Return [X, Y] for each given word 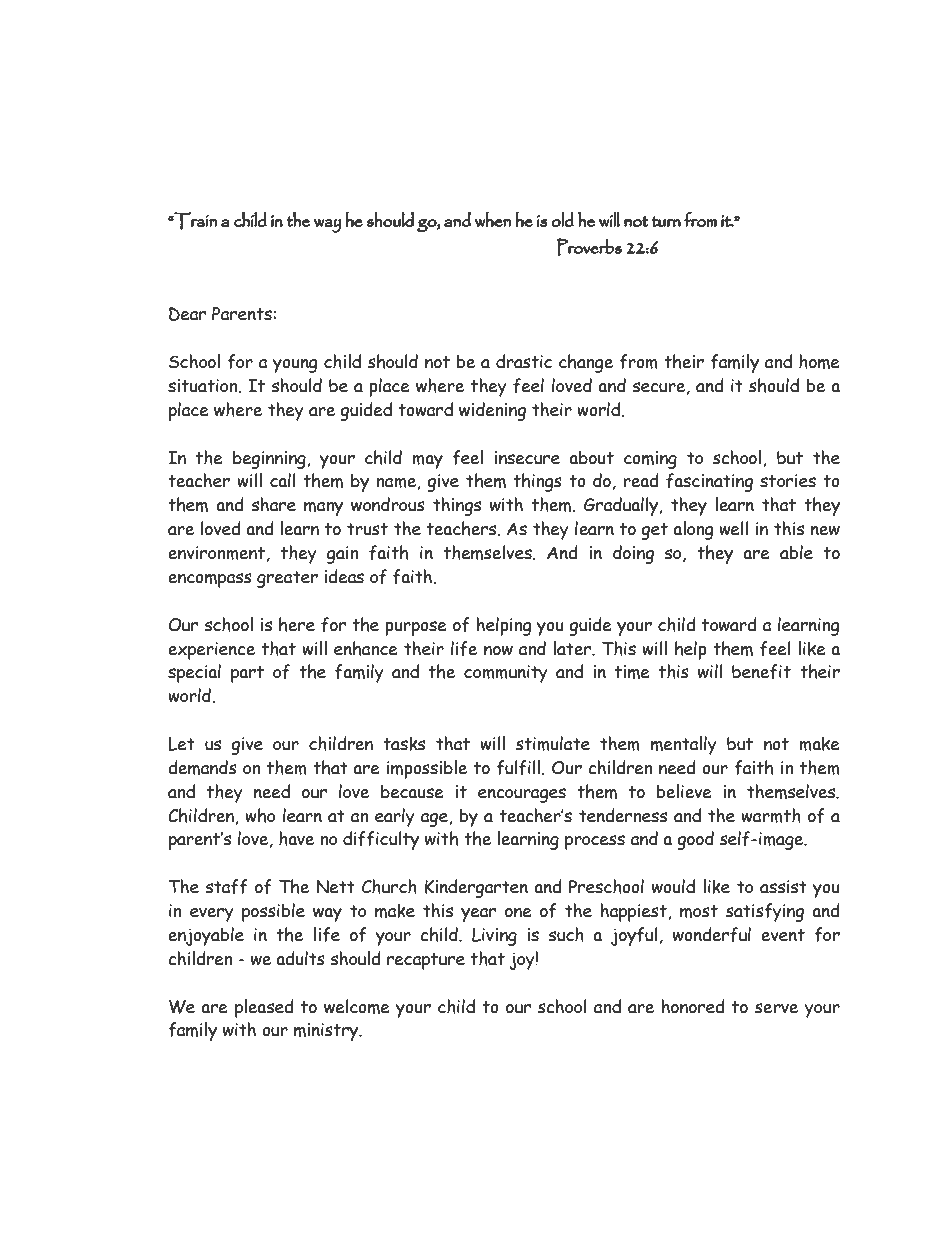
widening [492, 411]
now [498, 651]
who [260, 815]
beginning [270, 460]
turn [666, 221]
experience [211, 651]
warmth [771, 815]
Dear [187, 314]
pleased [264, 1008]
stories [788, 481]
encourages [522, 795]
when [492, 219]
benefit [761, 672]
